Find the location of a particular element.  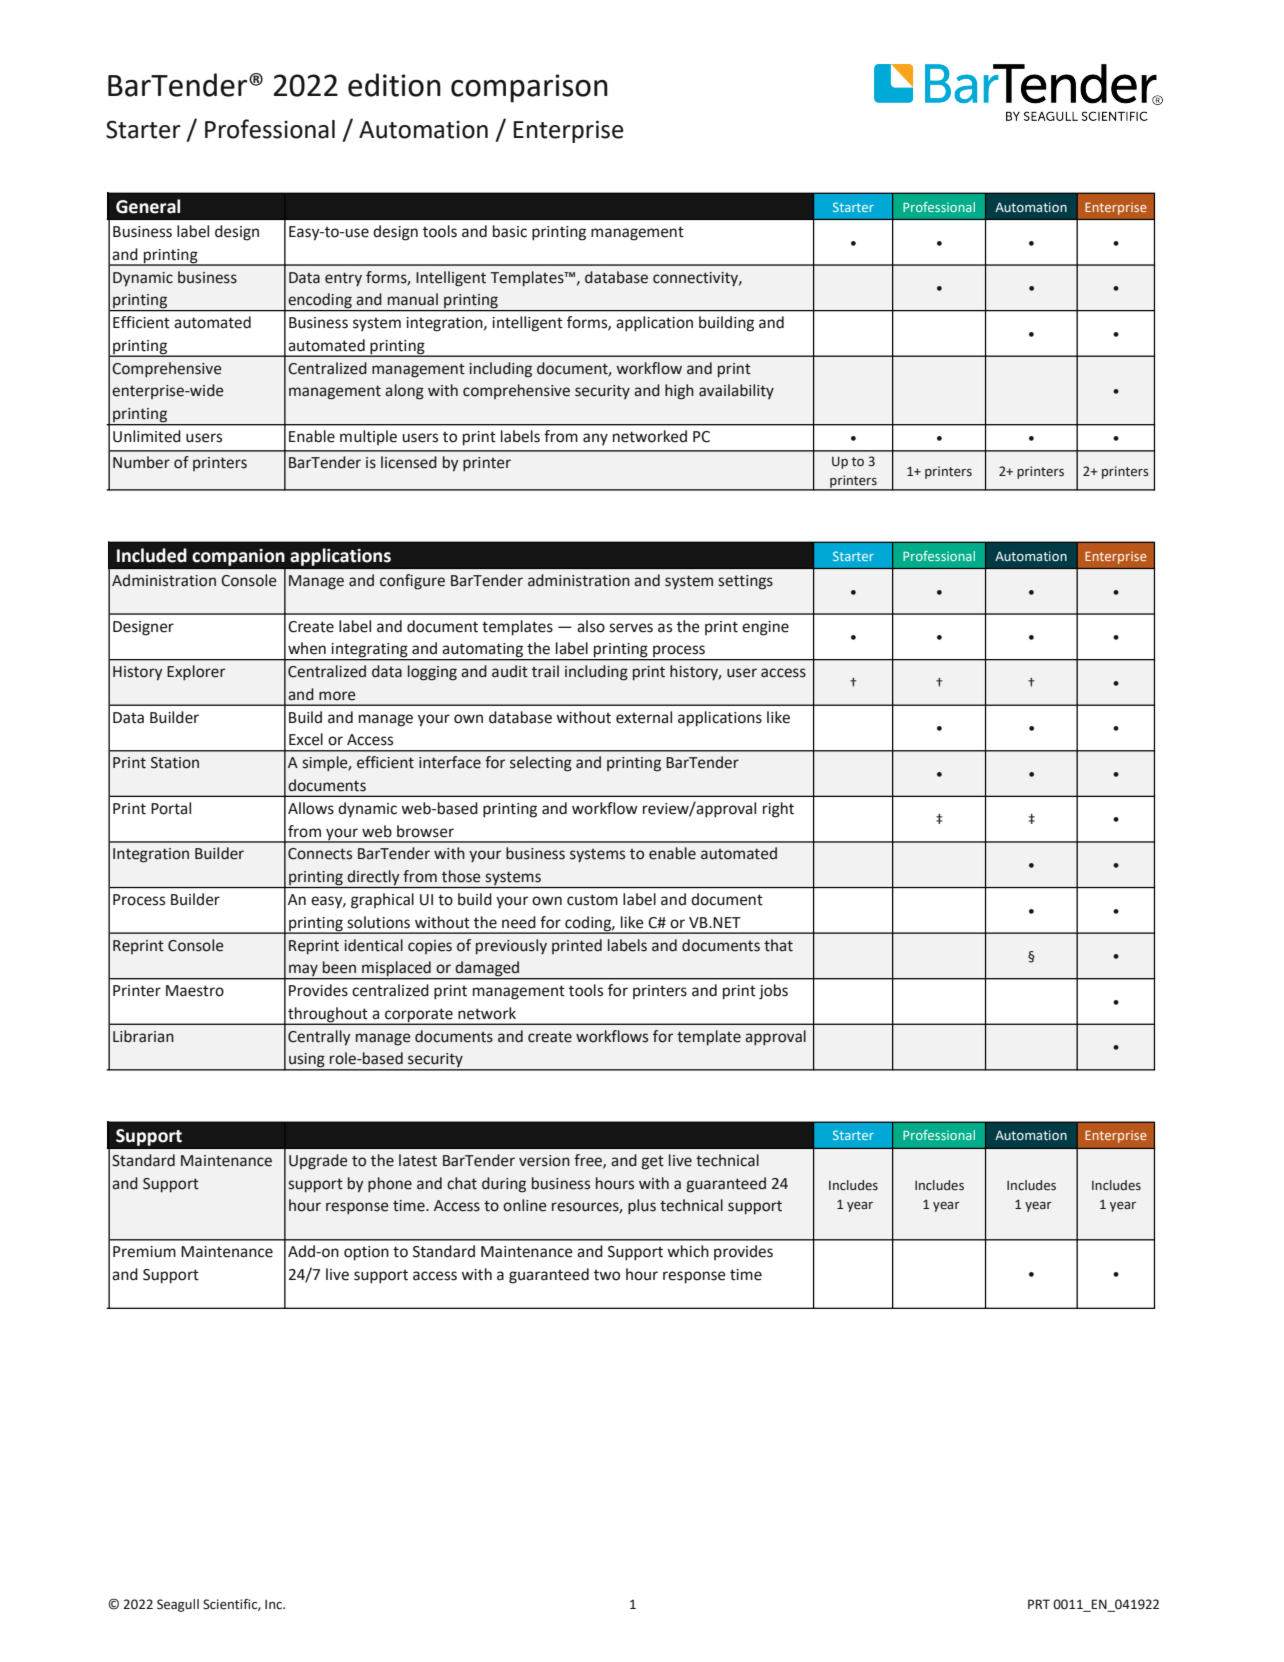

companion is located at coordinates (238, 557).
